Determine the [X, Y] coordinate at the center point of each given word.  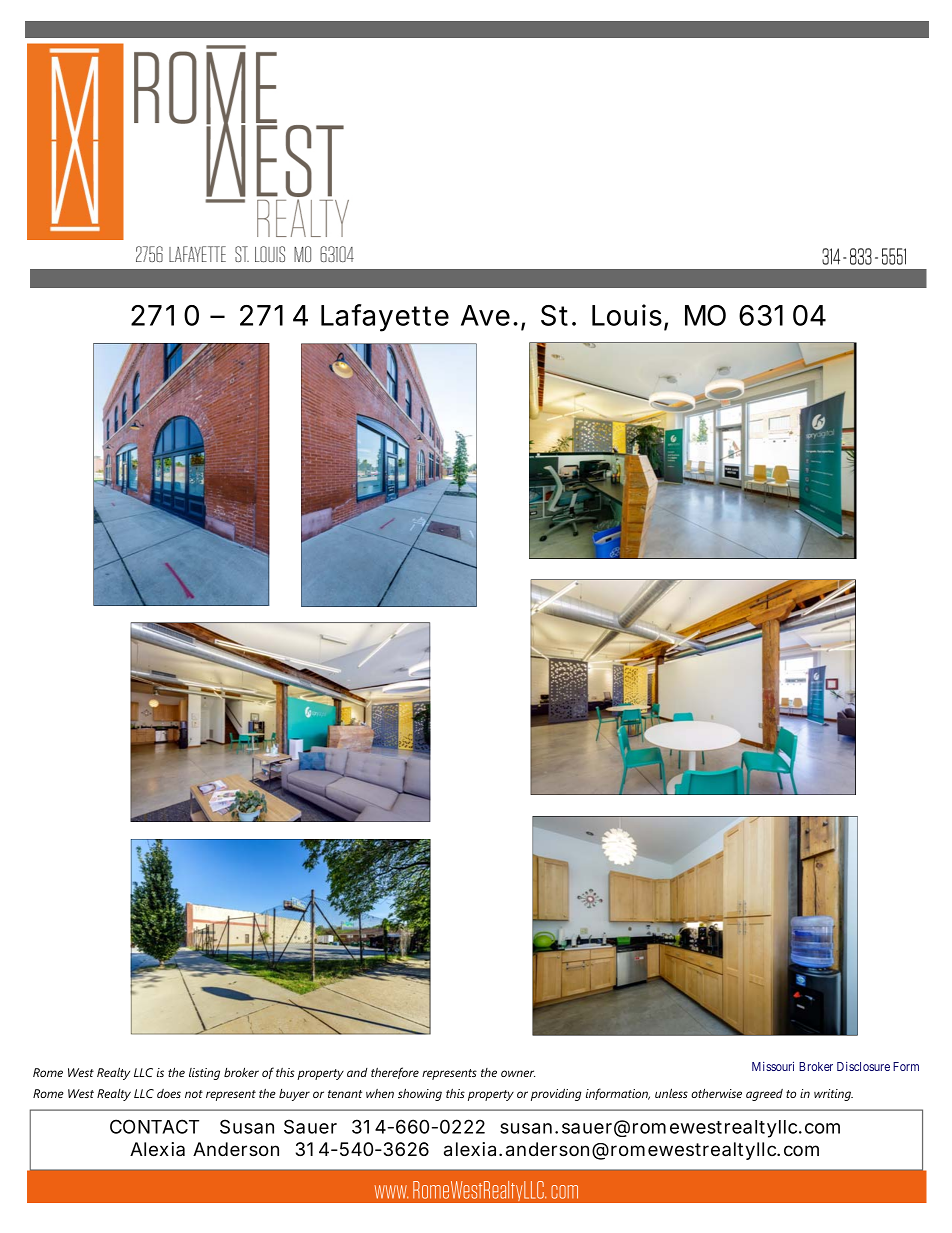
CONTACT [154, 1126]
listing [204, 1074]
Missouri [773, 1066]
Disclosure [863, 1066]
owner [518, 1073]
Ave [485, 315]
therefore [395, 1073]
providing [556, 1095]
